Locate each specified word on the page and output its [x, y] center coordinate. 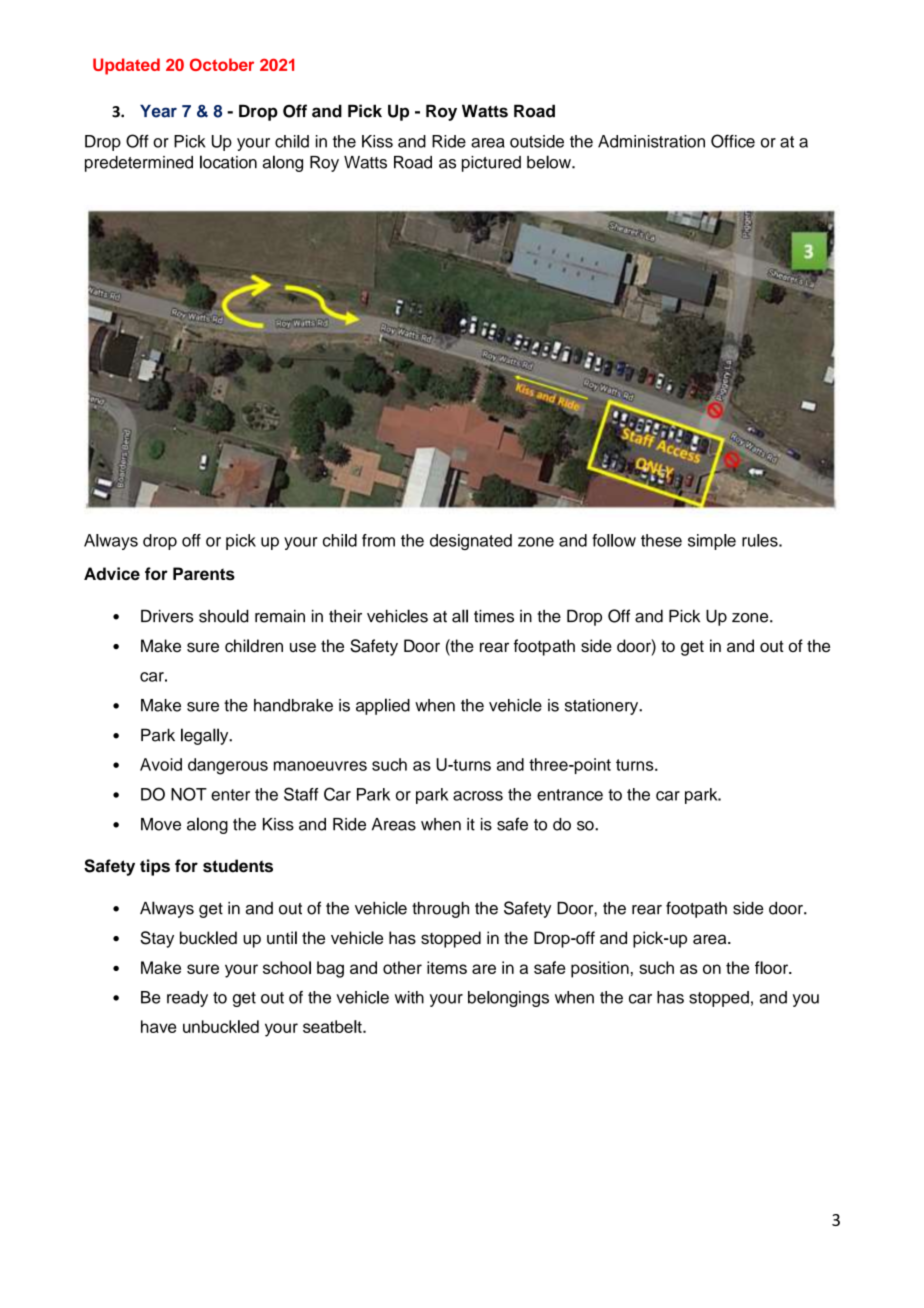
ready [187, 999]
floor [772, 967]
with [409, 997]
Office [733, 141]
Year [158, 111]
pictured [491, 164]
